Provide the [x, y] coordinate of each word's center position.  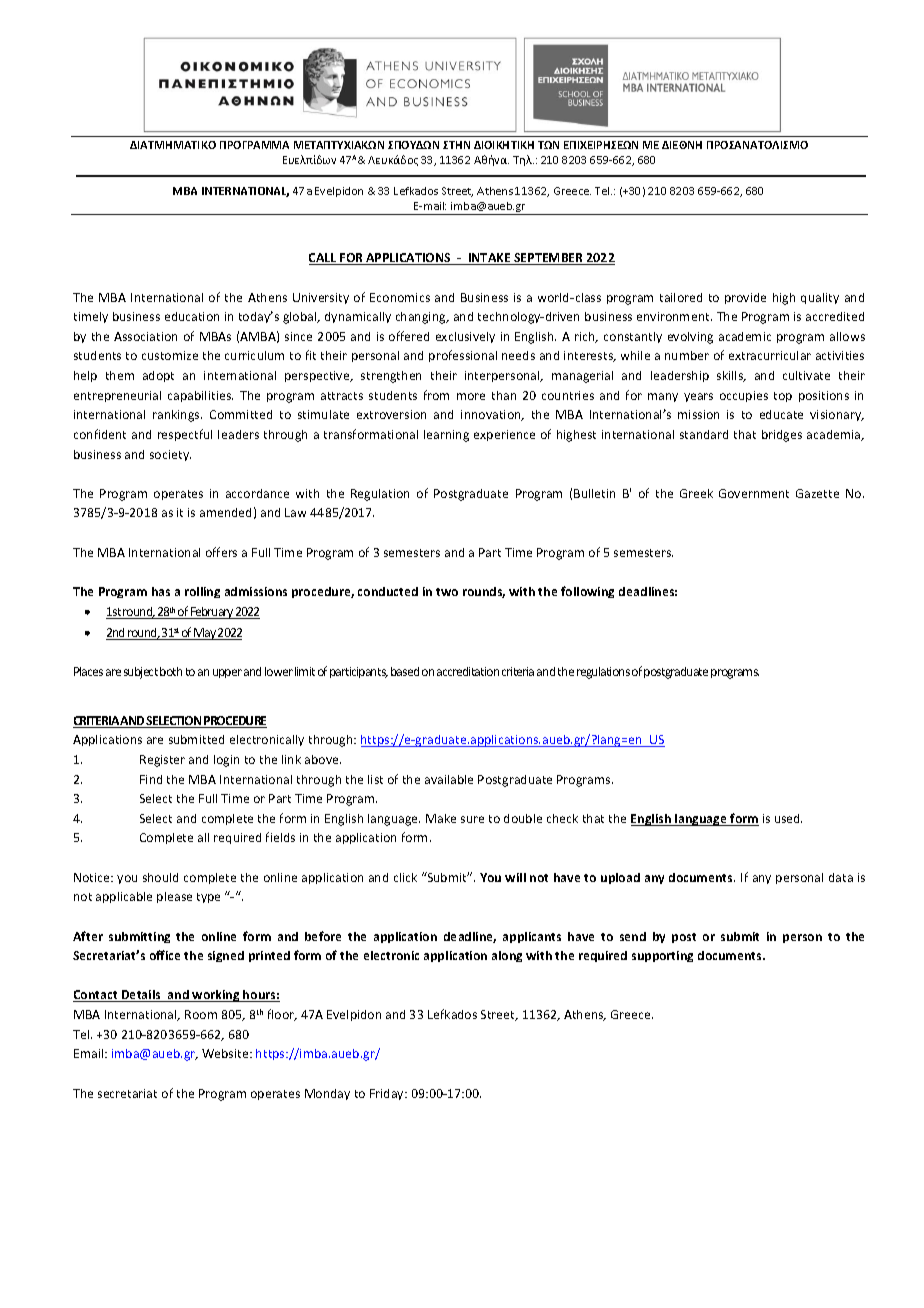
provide [745, 298]
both [171, 671]
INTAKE [490, 259]
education [192, 316]
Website [226, 1053]
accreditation [468, 671]
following [587, 592]
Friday [388, 1094]
